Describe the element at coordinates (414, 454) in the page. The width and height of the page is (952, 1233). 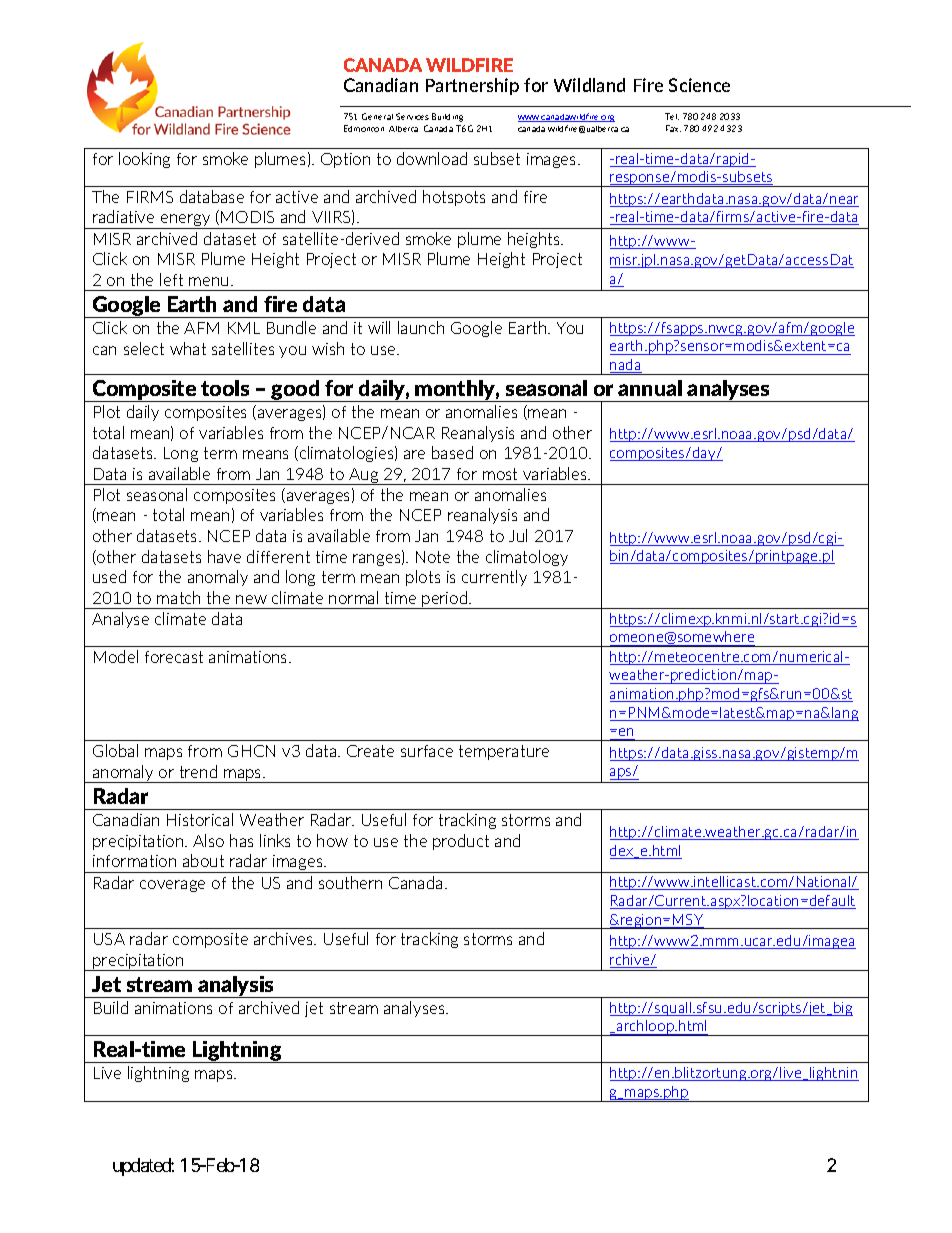
I see `are` at that location.
